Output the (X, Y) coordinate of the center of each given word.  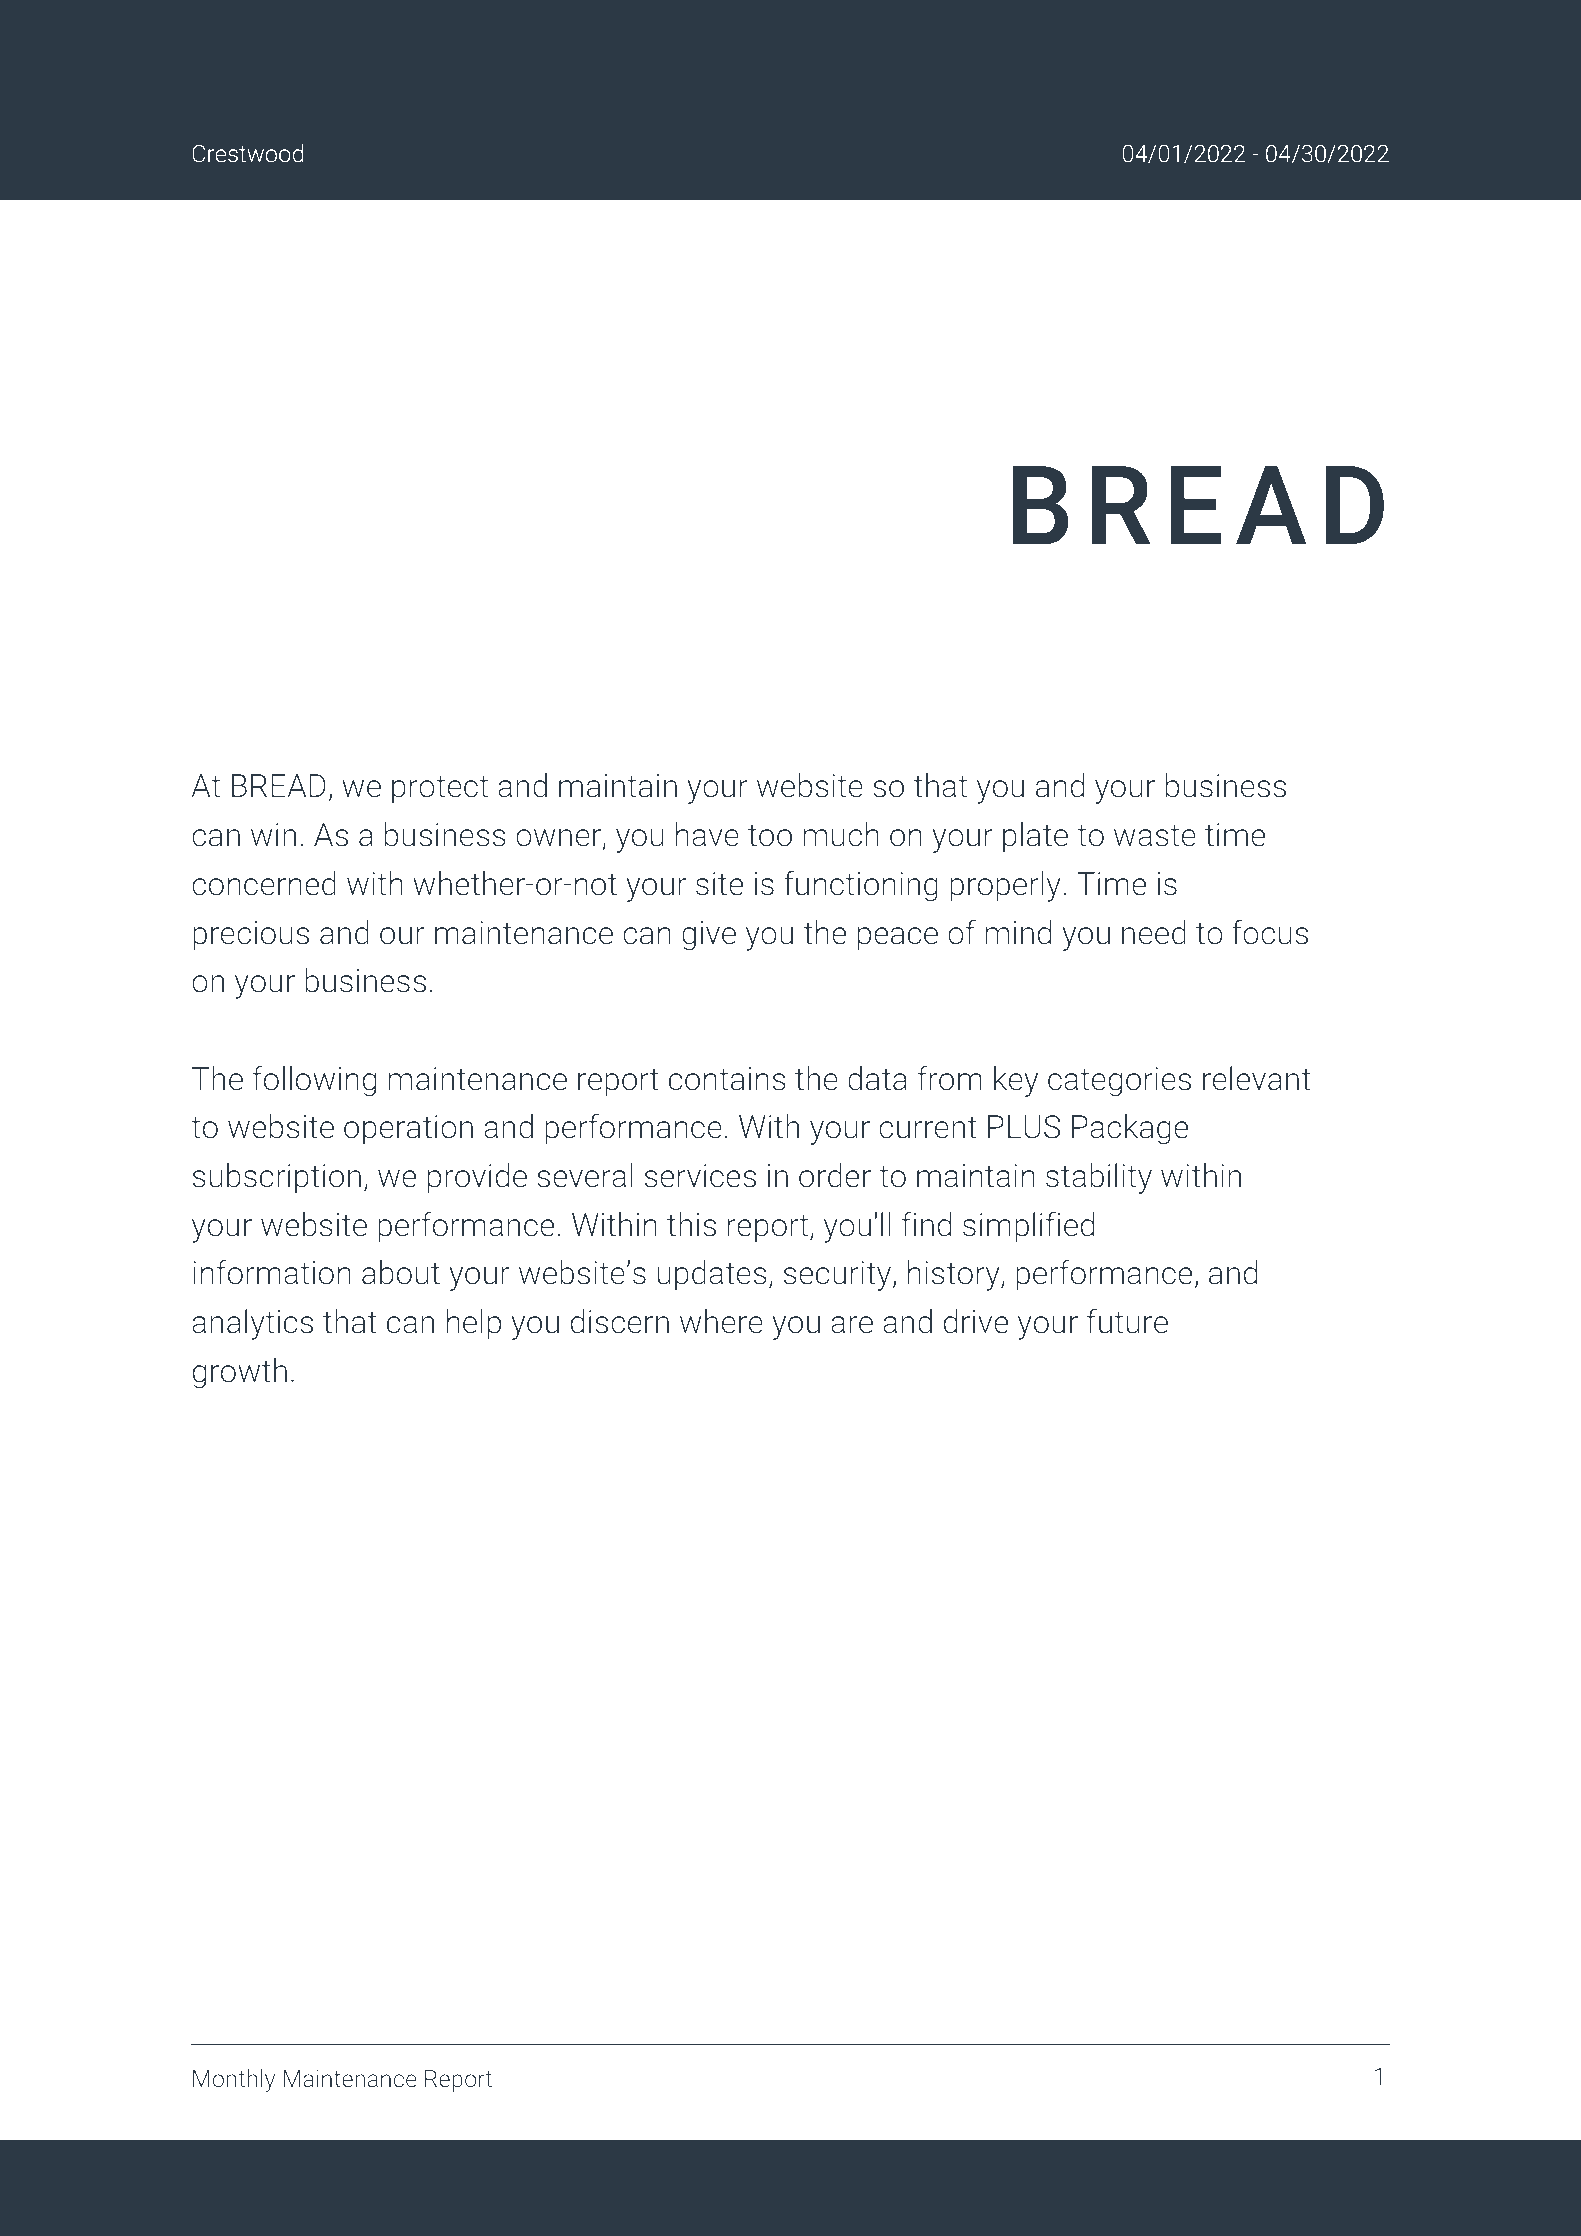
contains (727, 1079)
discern (619, 1321)
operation (408, 1130)
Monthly (234, 2080)
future (1127, 1321)
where (721, 1321)
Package (1130, 1129)
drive (976, 1321)
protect (440, 789)
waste (1155, 835)
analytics (252, 1324)
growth (239, 1373)
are (852, 1325)
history (955, 1275)
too (770, 835)
